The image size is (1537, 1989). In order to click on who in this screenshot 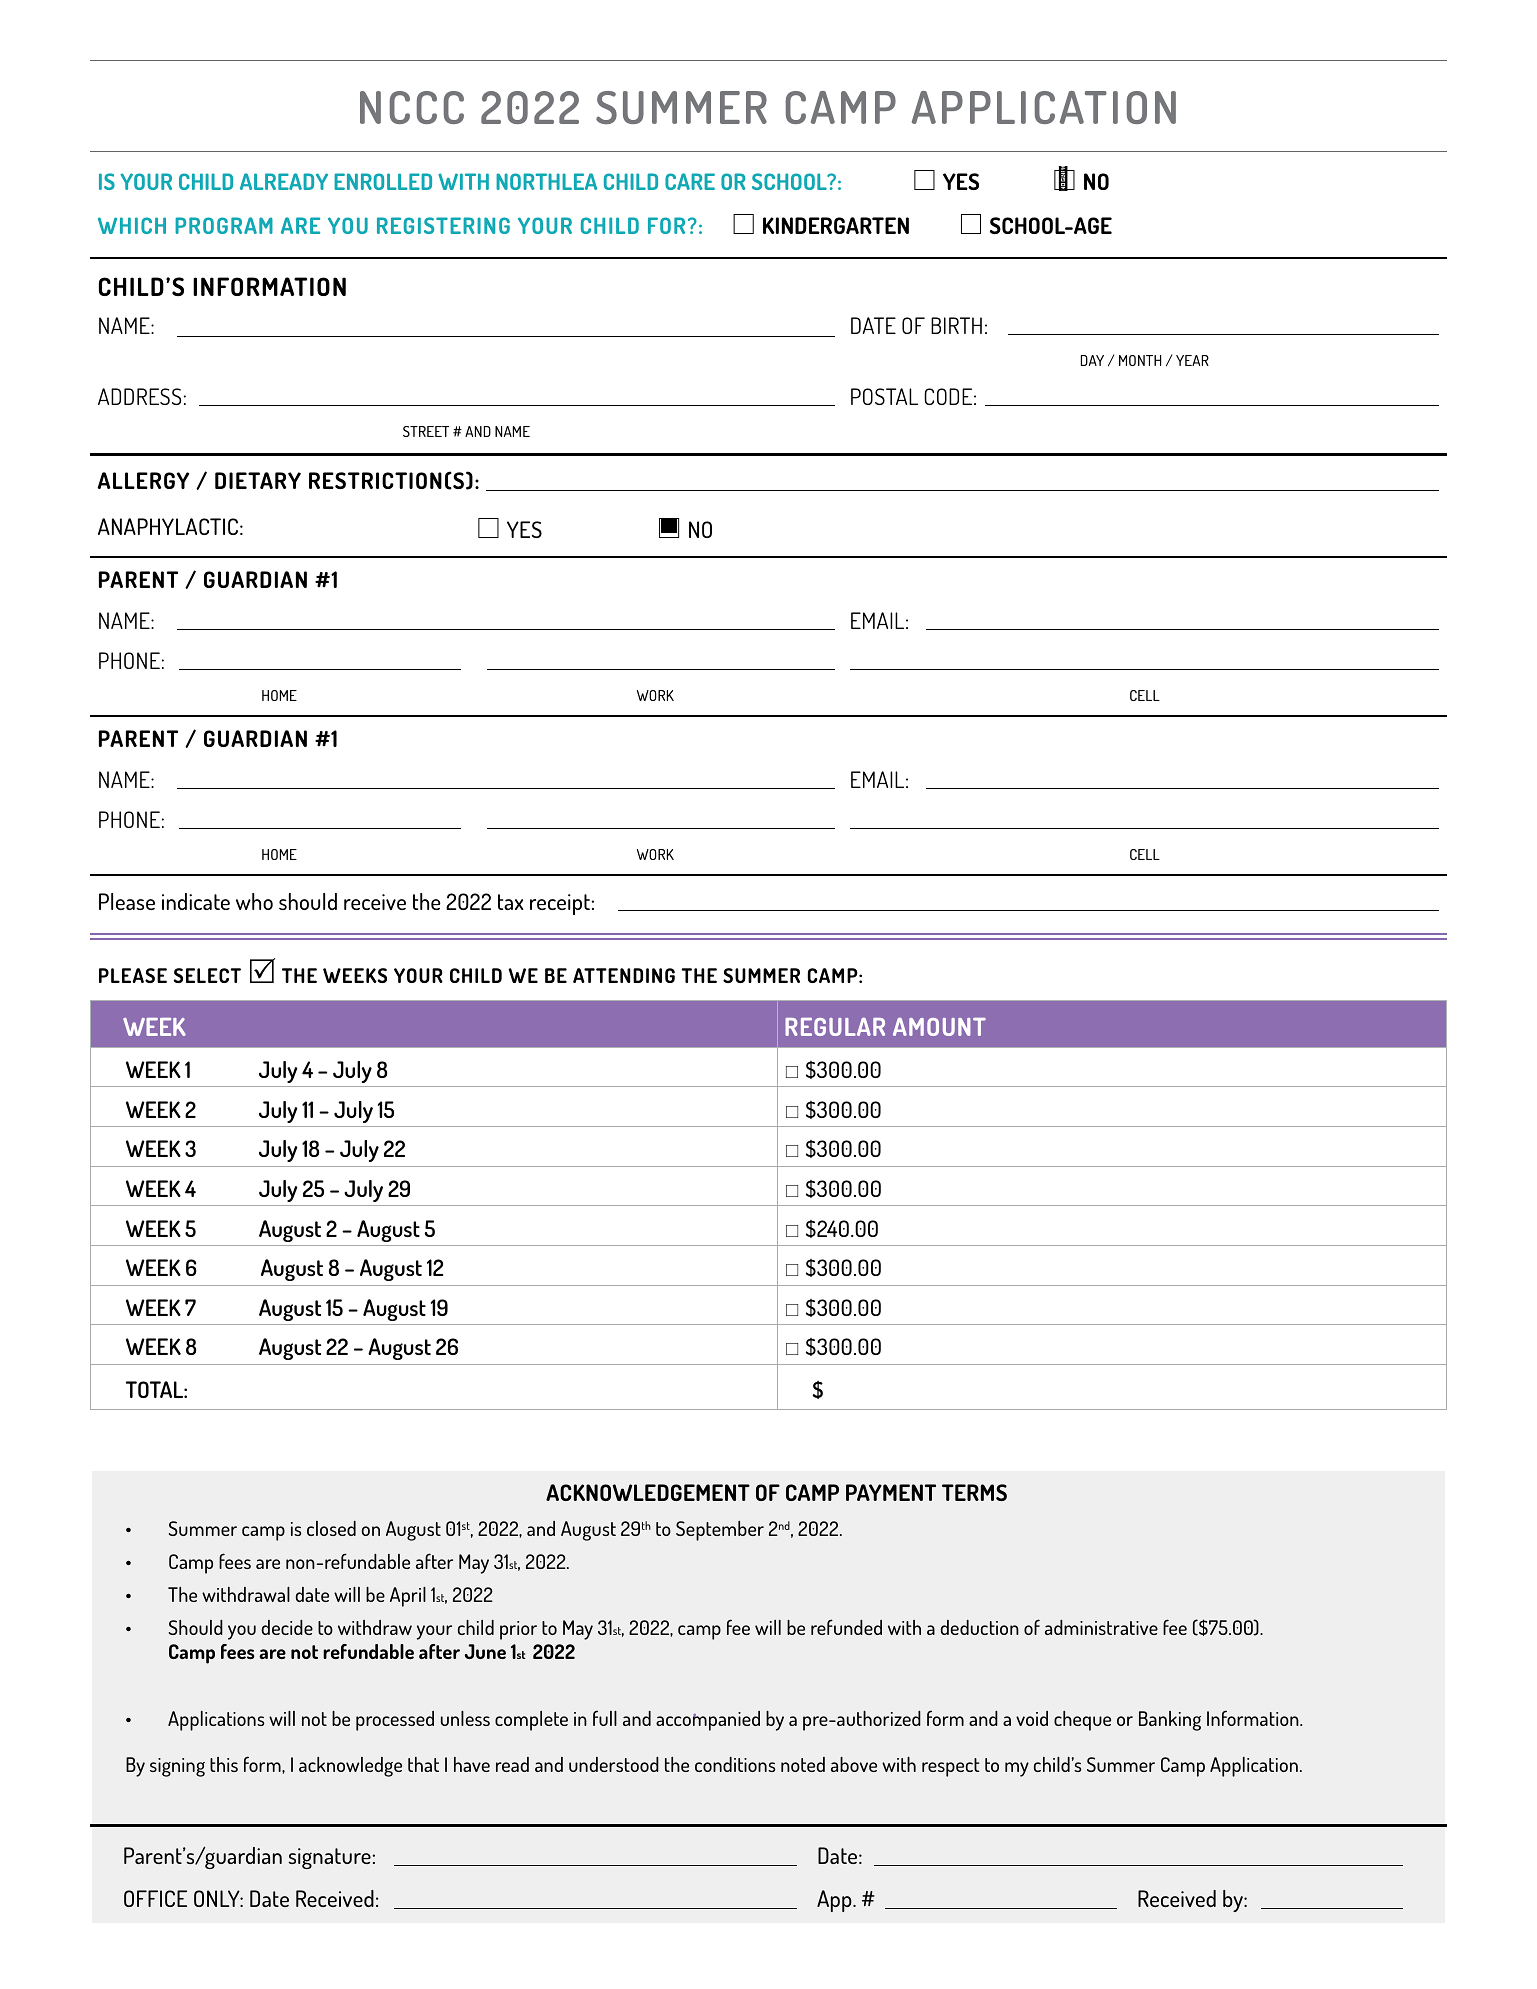, I will do `click(254, 901)`.
